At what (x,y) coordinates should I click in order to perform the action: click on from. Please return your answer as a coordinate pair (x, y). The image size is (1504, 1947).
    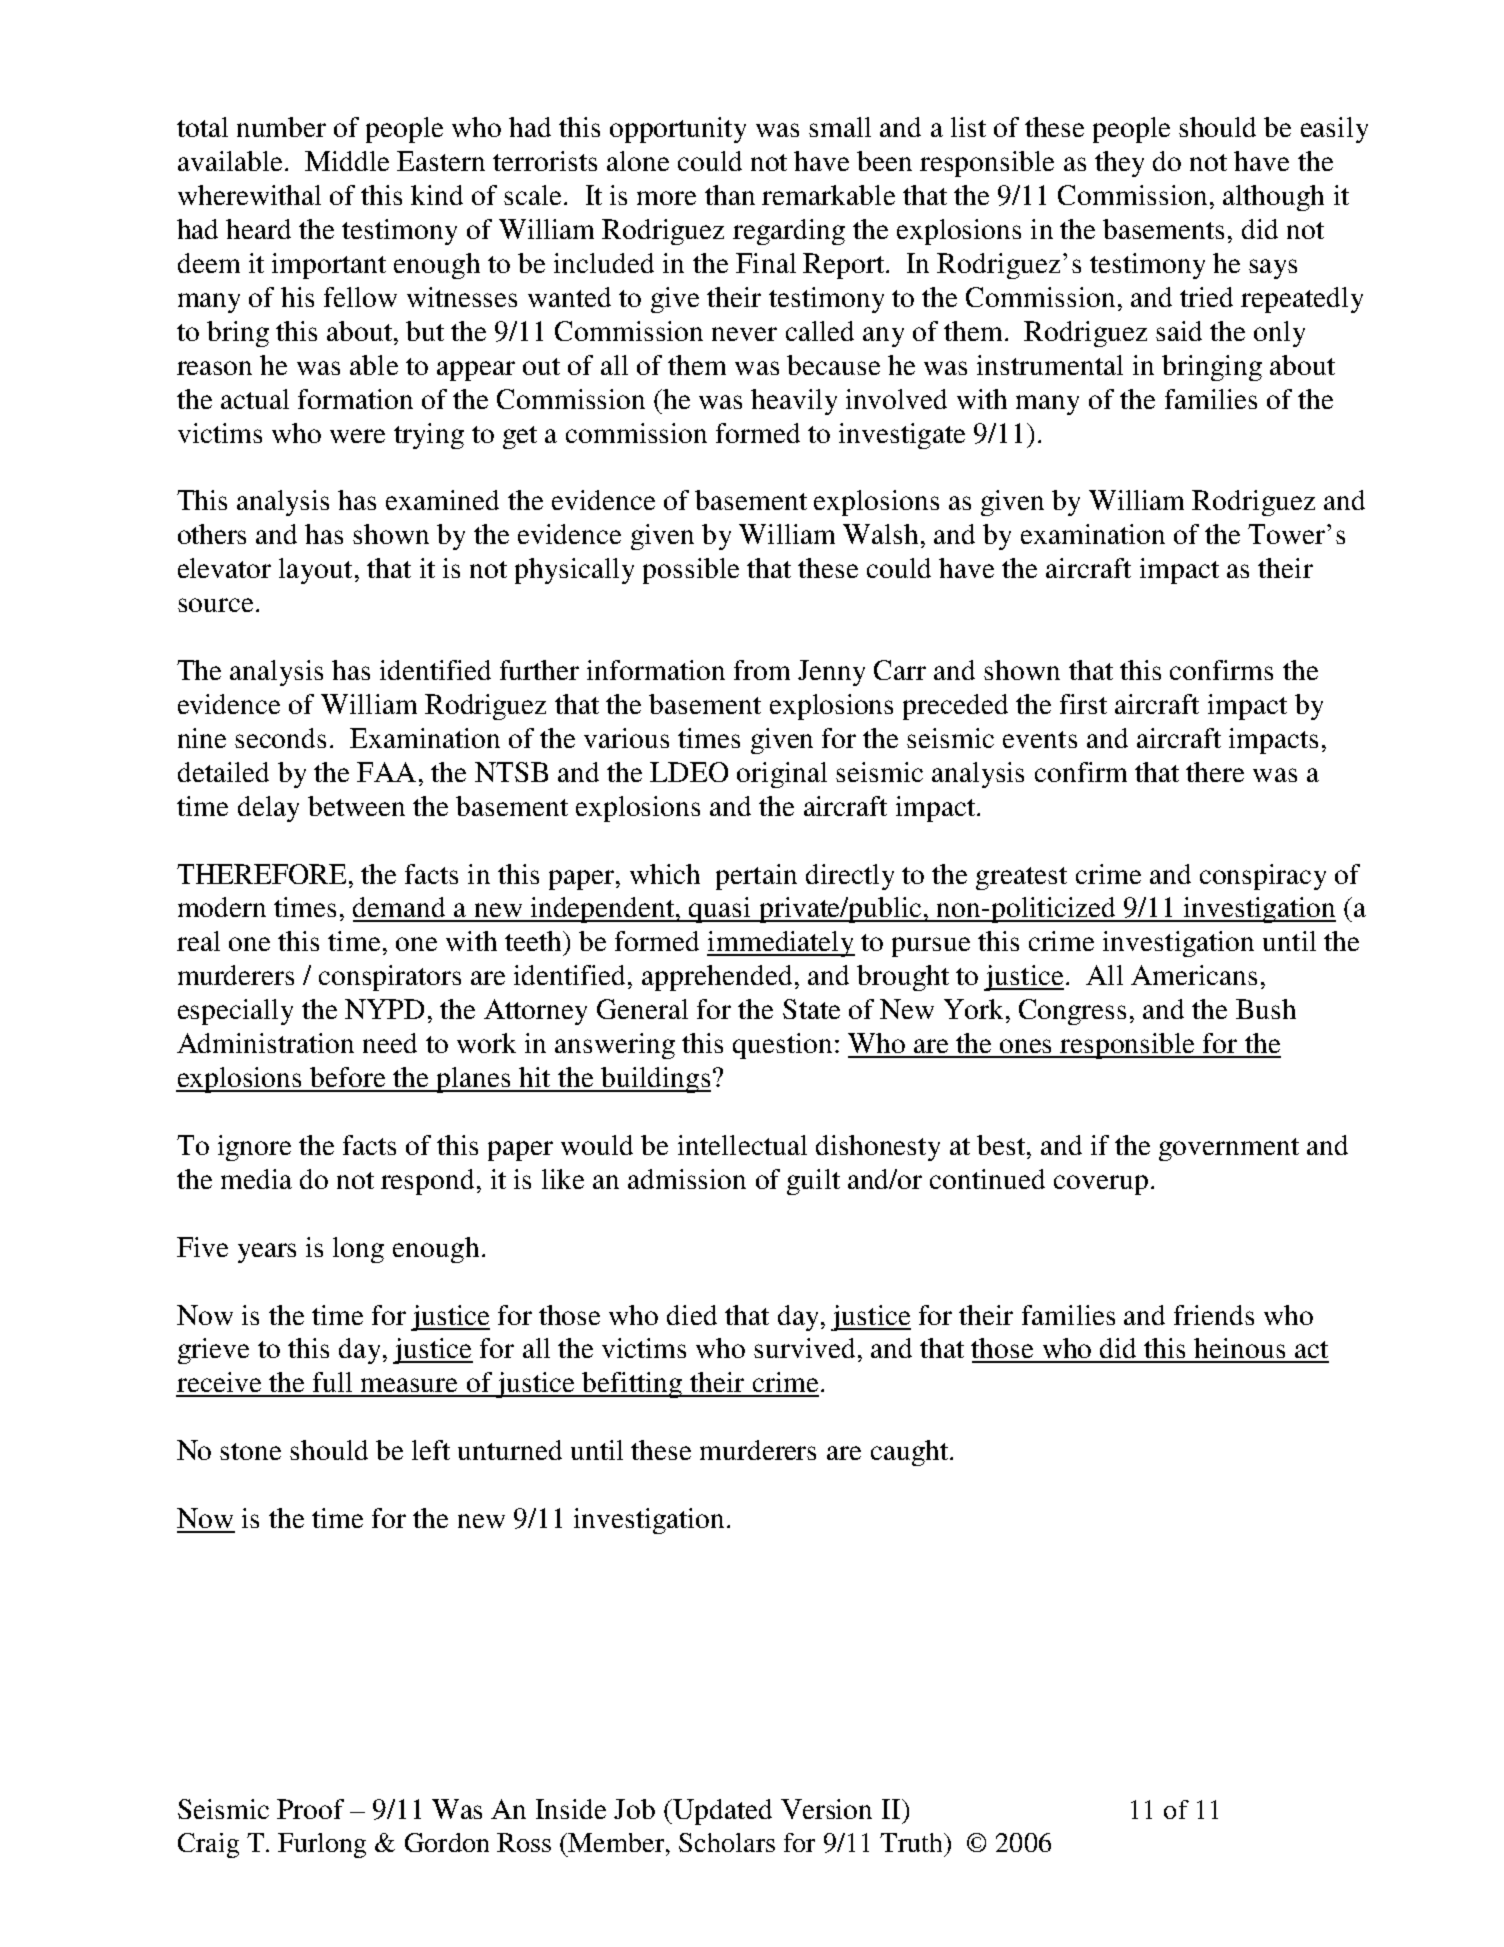
    Looking at the image, I should click on (762, 670).
